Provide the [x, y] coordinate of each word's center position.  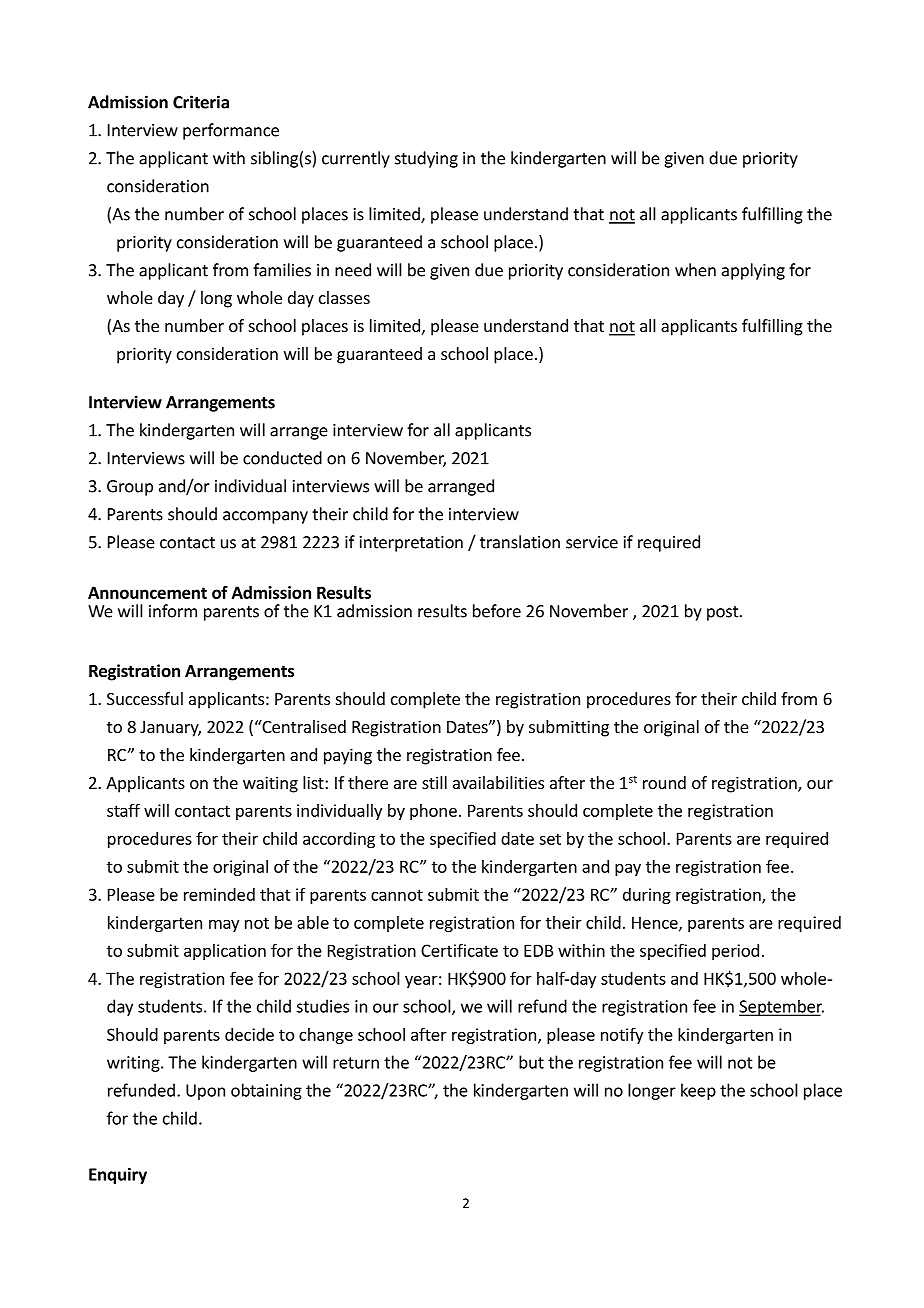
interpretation [411, 544]
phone [433, 812]
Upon [205, 1092]
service [592, 542]
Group [130, 488]
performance [231, 131]
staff [123, 810]
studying [426, 159]
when [695, 270]
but [531, 1062]
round [664, 782]
